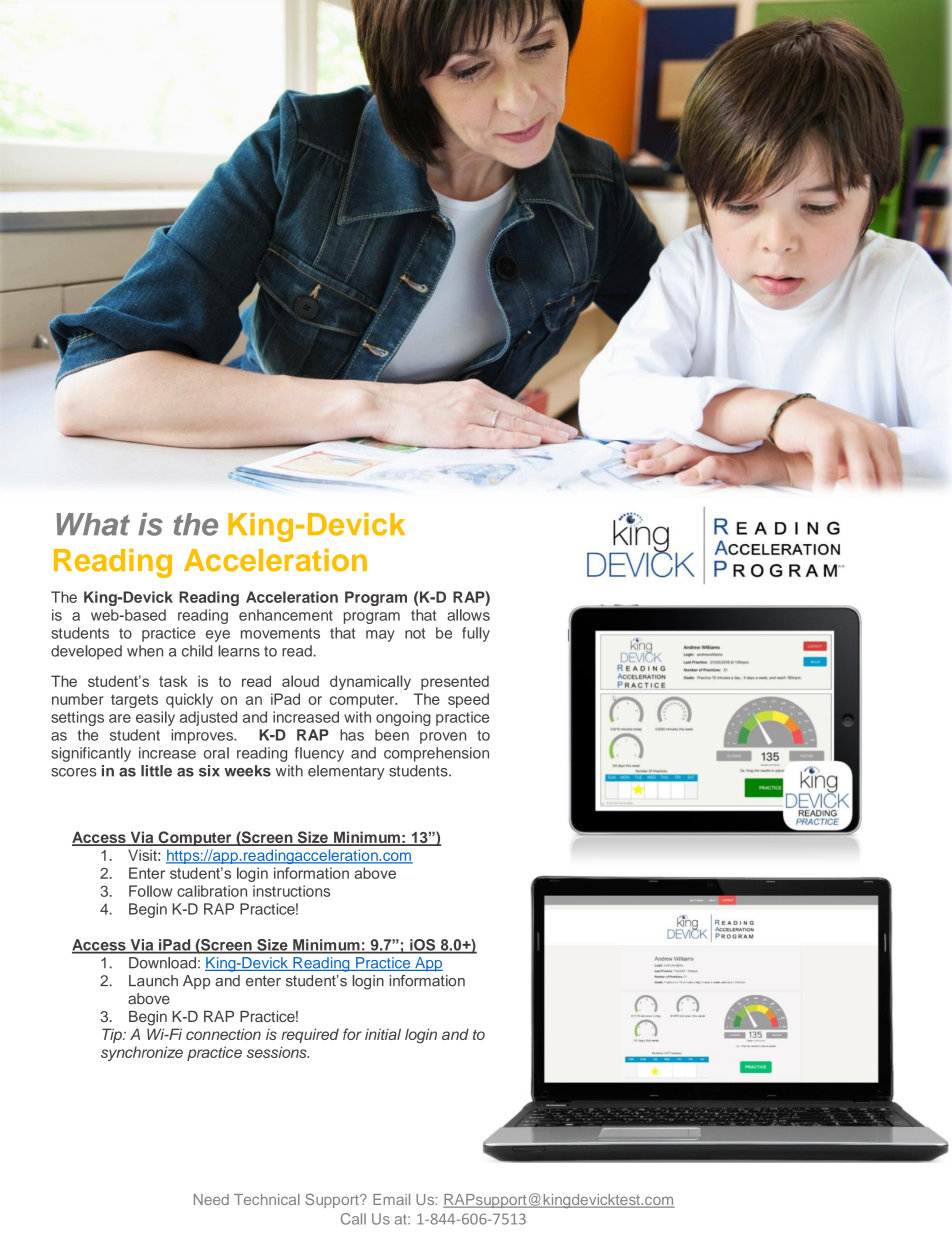 This page has height=1233, width=952. What do you see at coordinates (150, 891) in the page?
I see `Follow` at bounding box center [150, 891].
